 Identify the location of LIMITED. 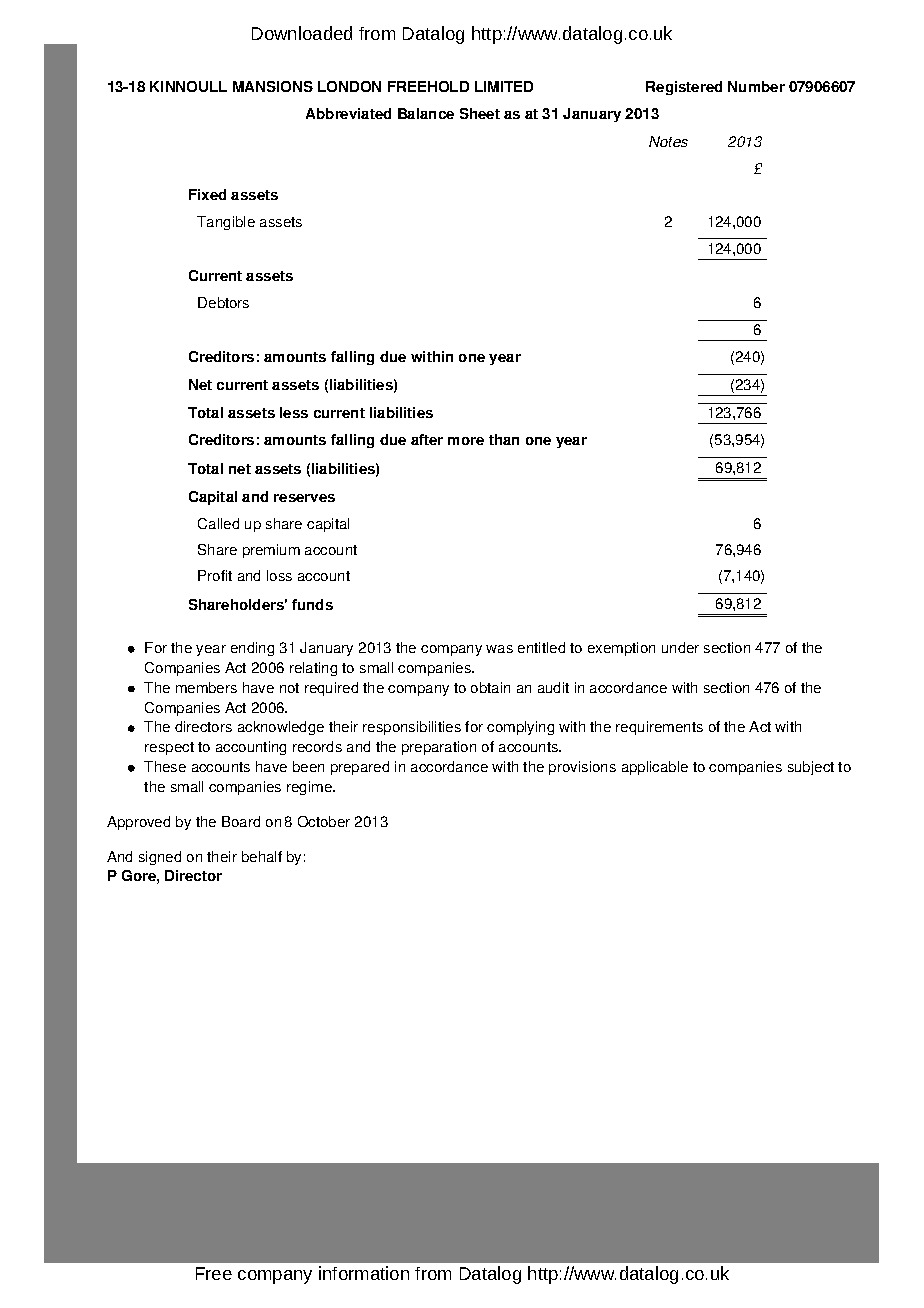
(504, 86).
